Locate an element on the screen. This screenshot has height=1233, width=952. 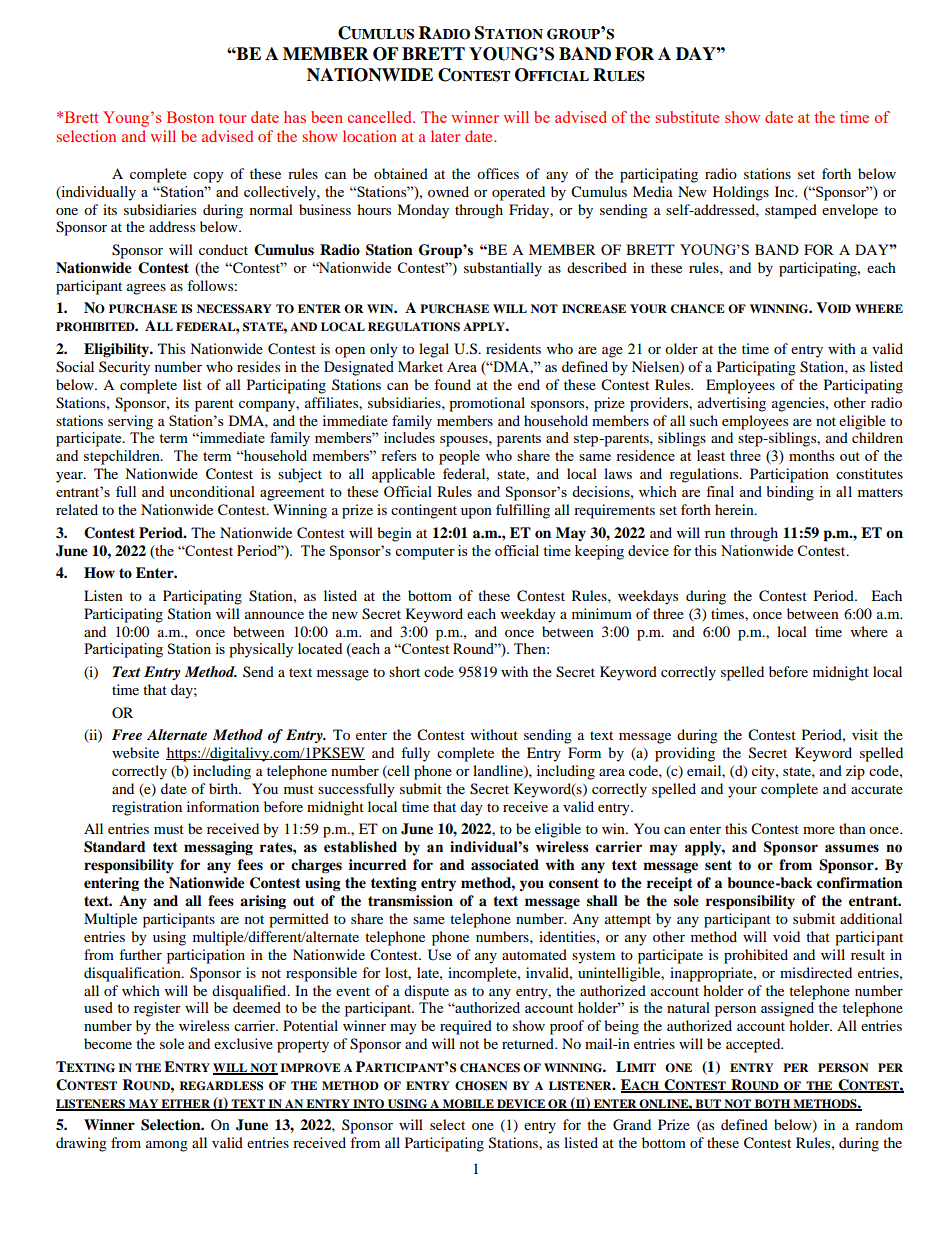
unconditional is located at coordinates (212, 491).
